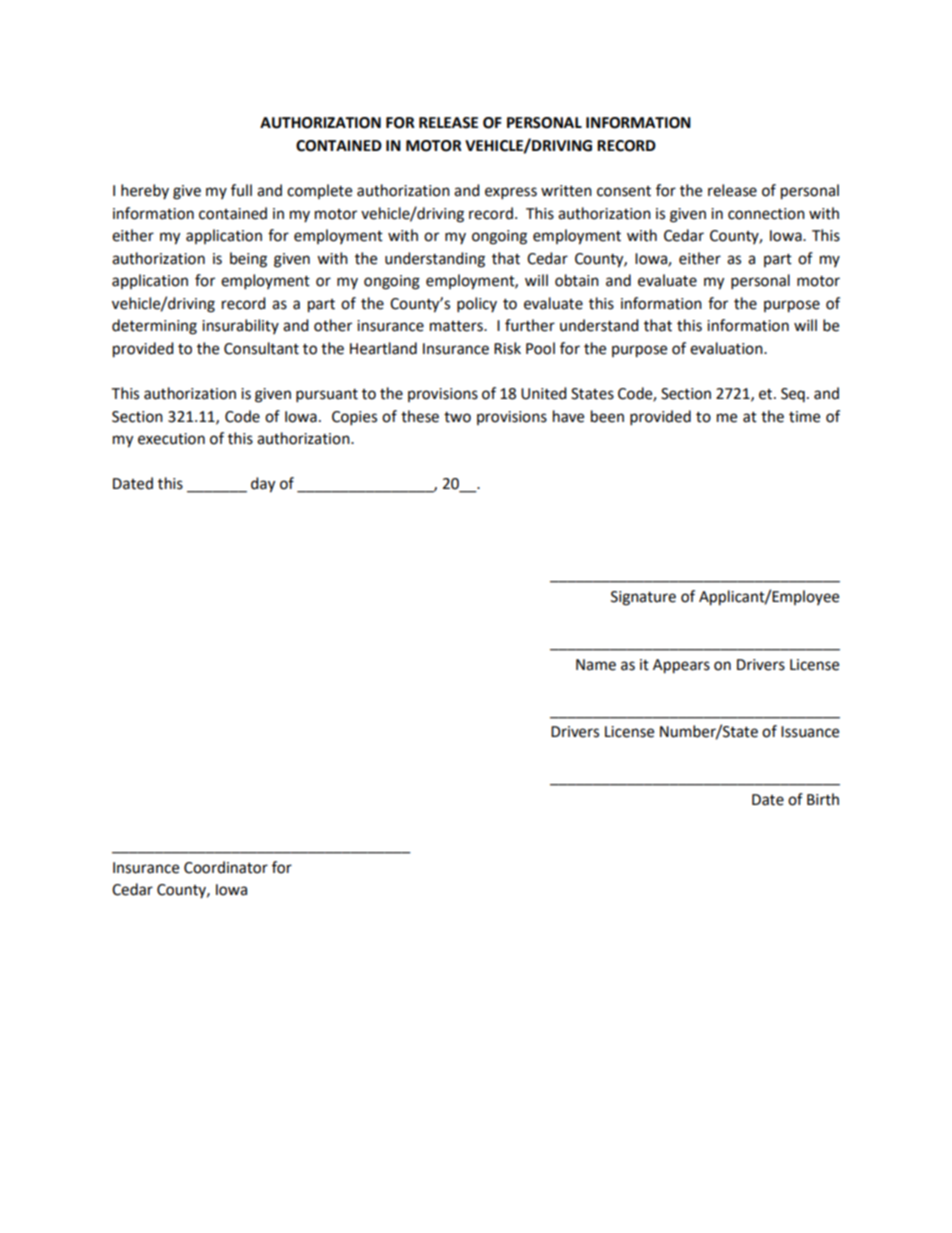 The height and width of the screenshot is (1233, 952). I want to click on time, so click(804, 417).
